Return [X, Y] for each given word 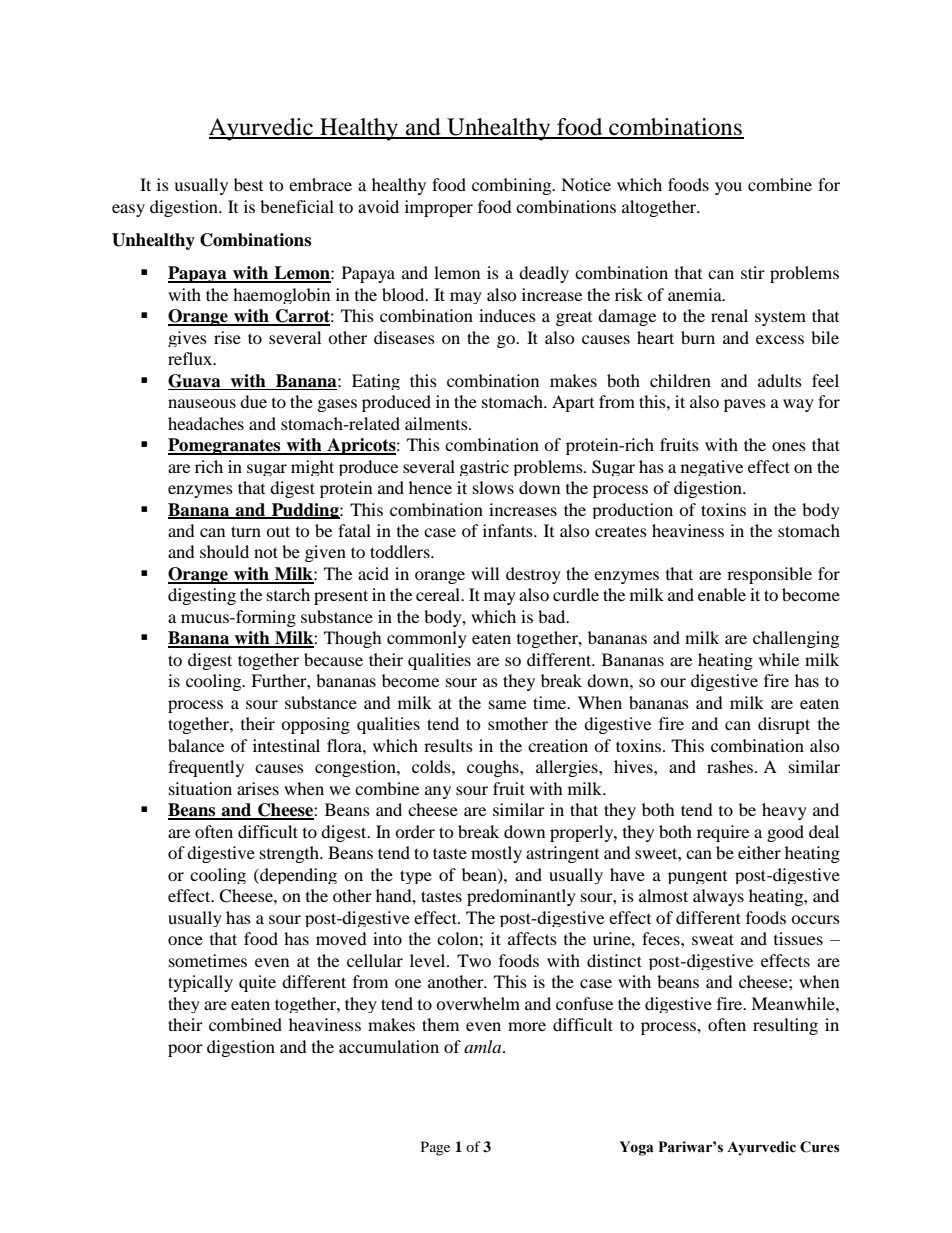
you [728, 188]
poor [185, 1050]
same [507, 704]
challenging [796, 639]
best [248, 184]
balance [196, 745]
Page [435, 1148]
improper [439, 208]
